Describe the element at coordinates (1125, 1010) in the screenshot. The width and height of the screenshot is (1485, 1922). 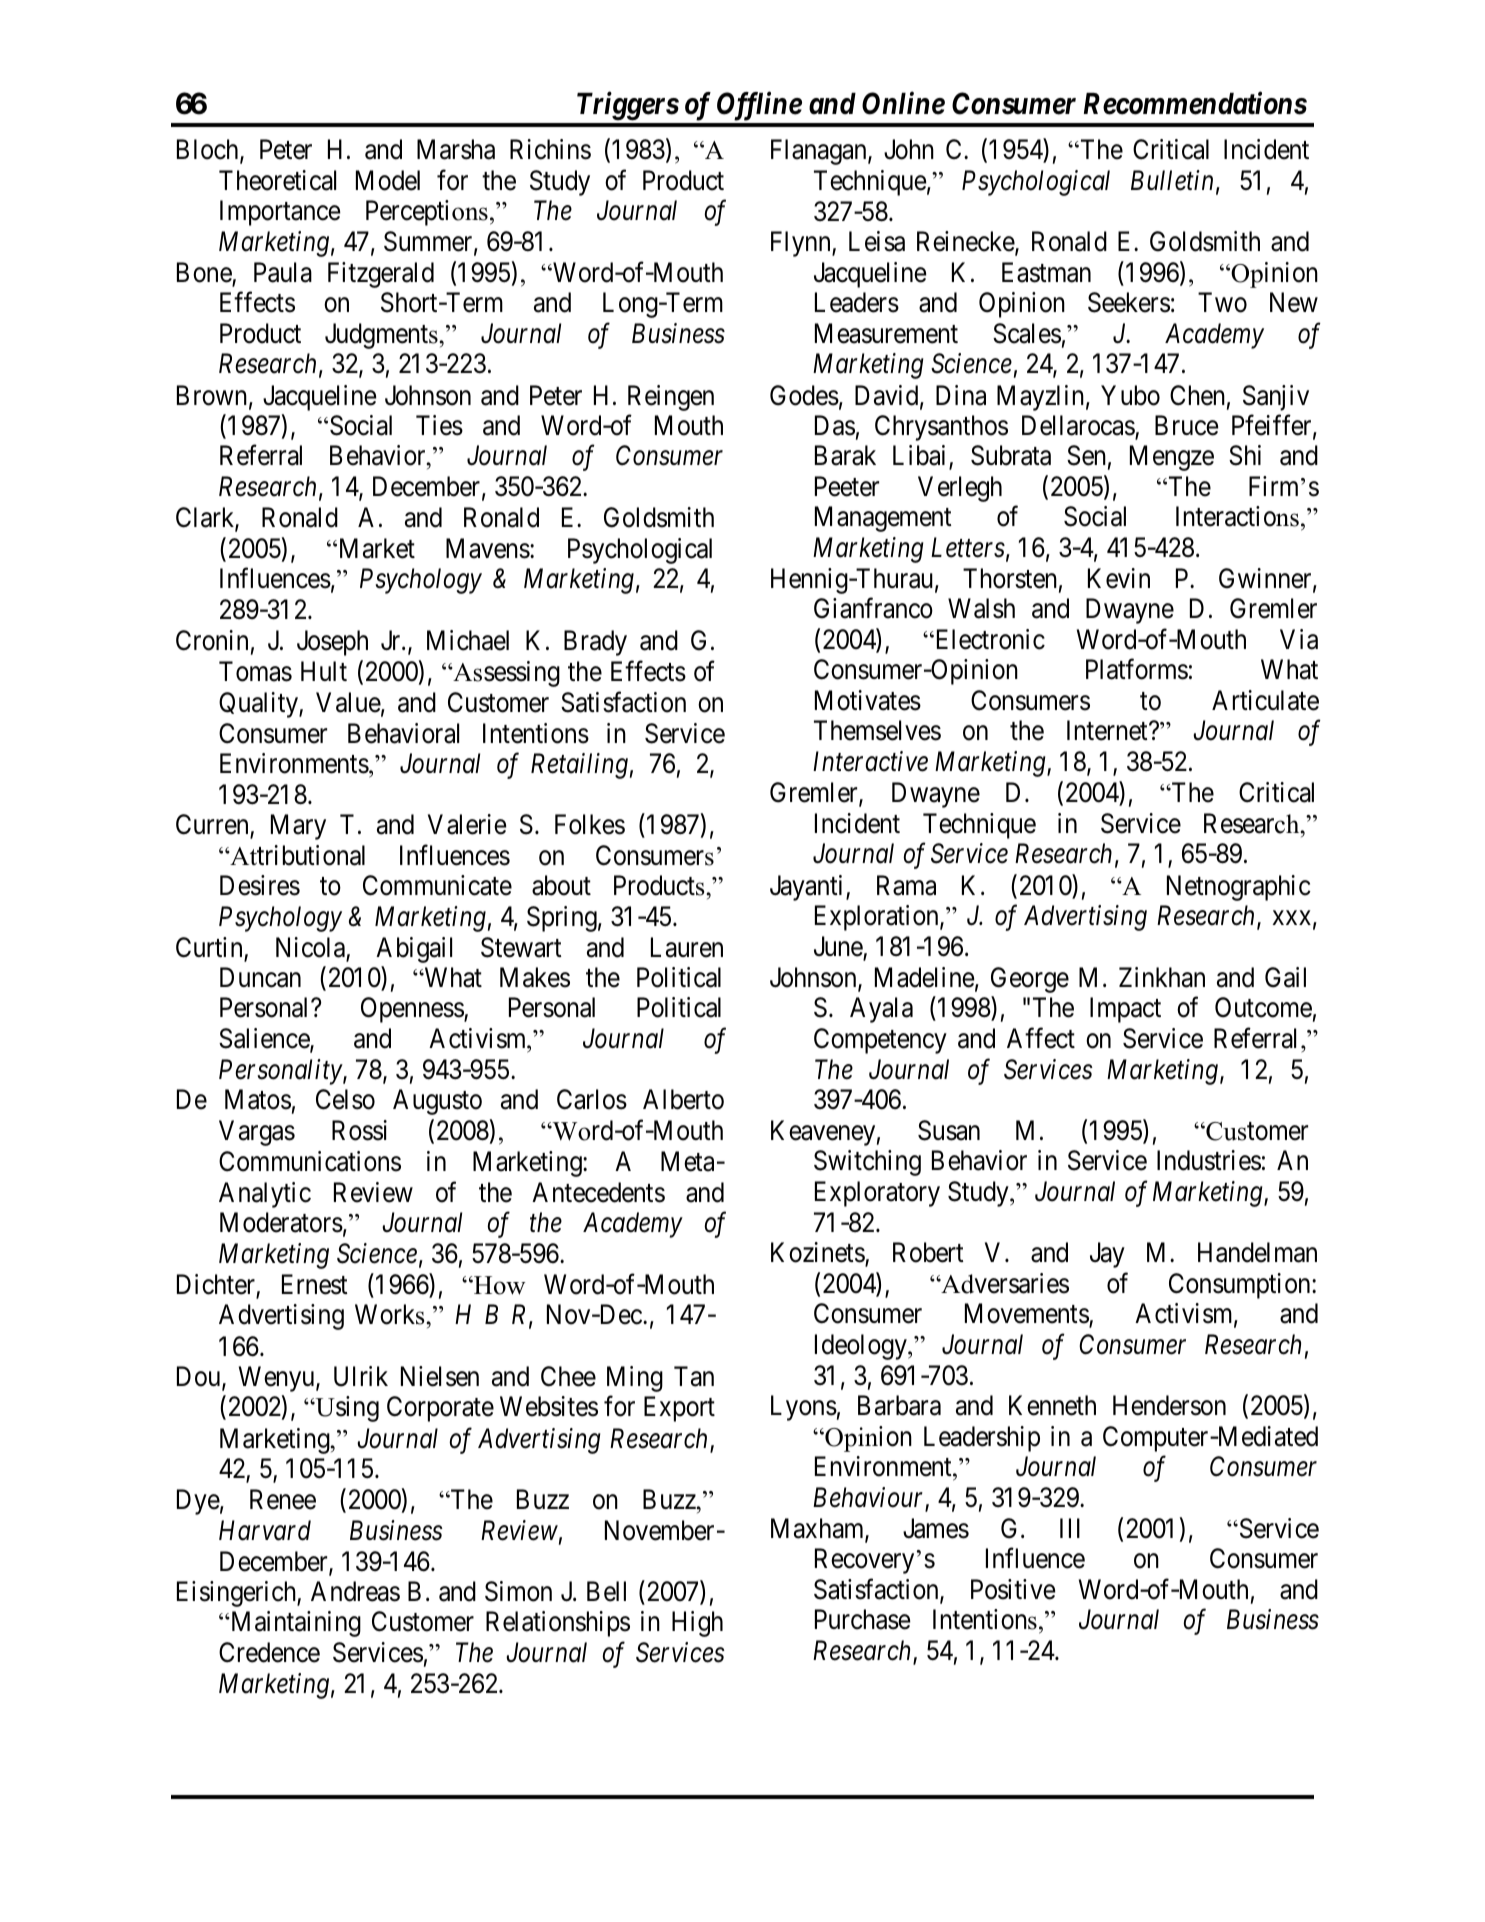
I see `Impact` at that location.
